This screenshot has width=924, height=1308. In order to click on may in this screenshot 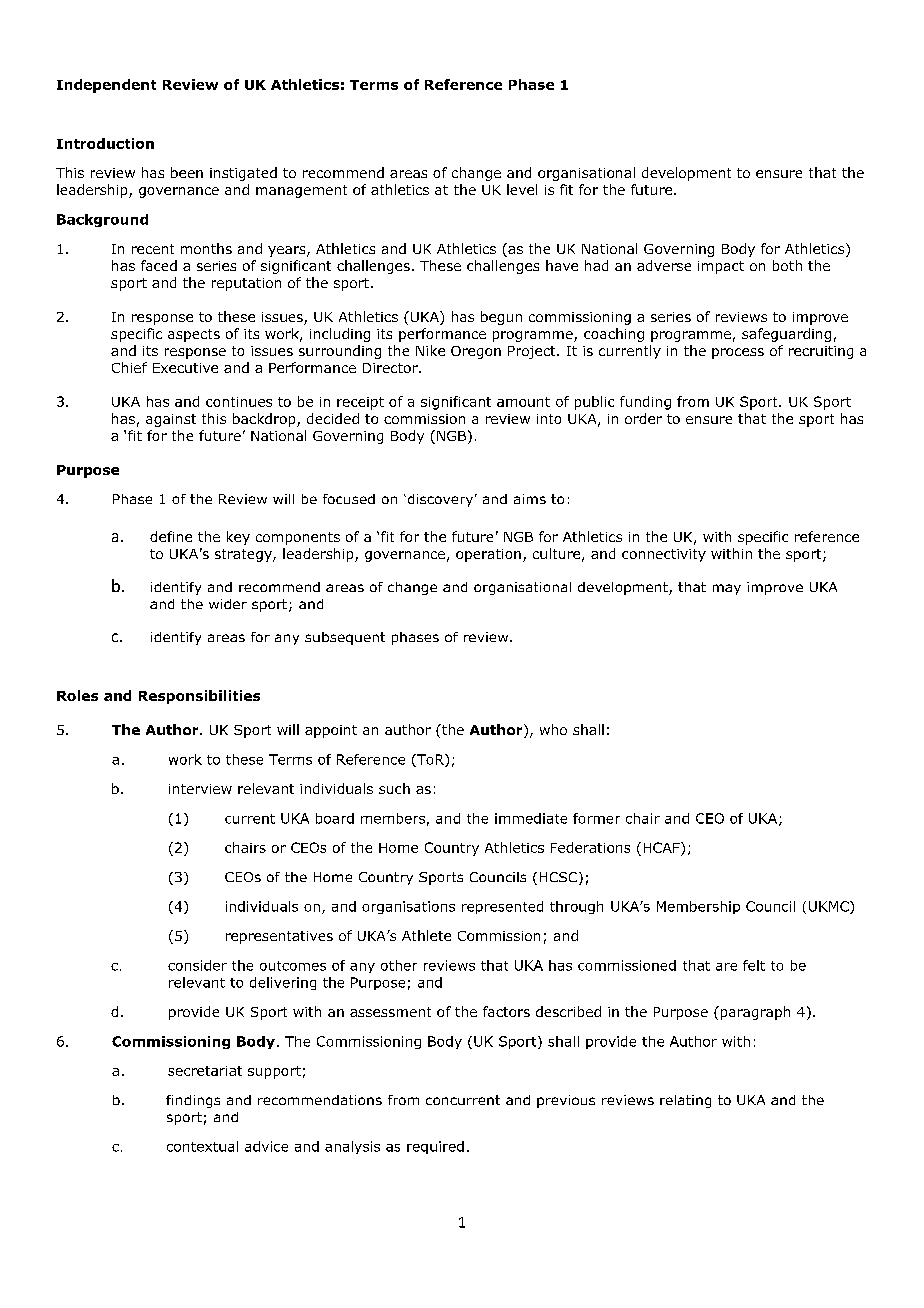, I will do `click(727, 589)`.
